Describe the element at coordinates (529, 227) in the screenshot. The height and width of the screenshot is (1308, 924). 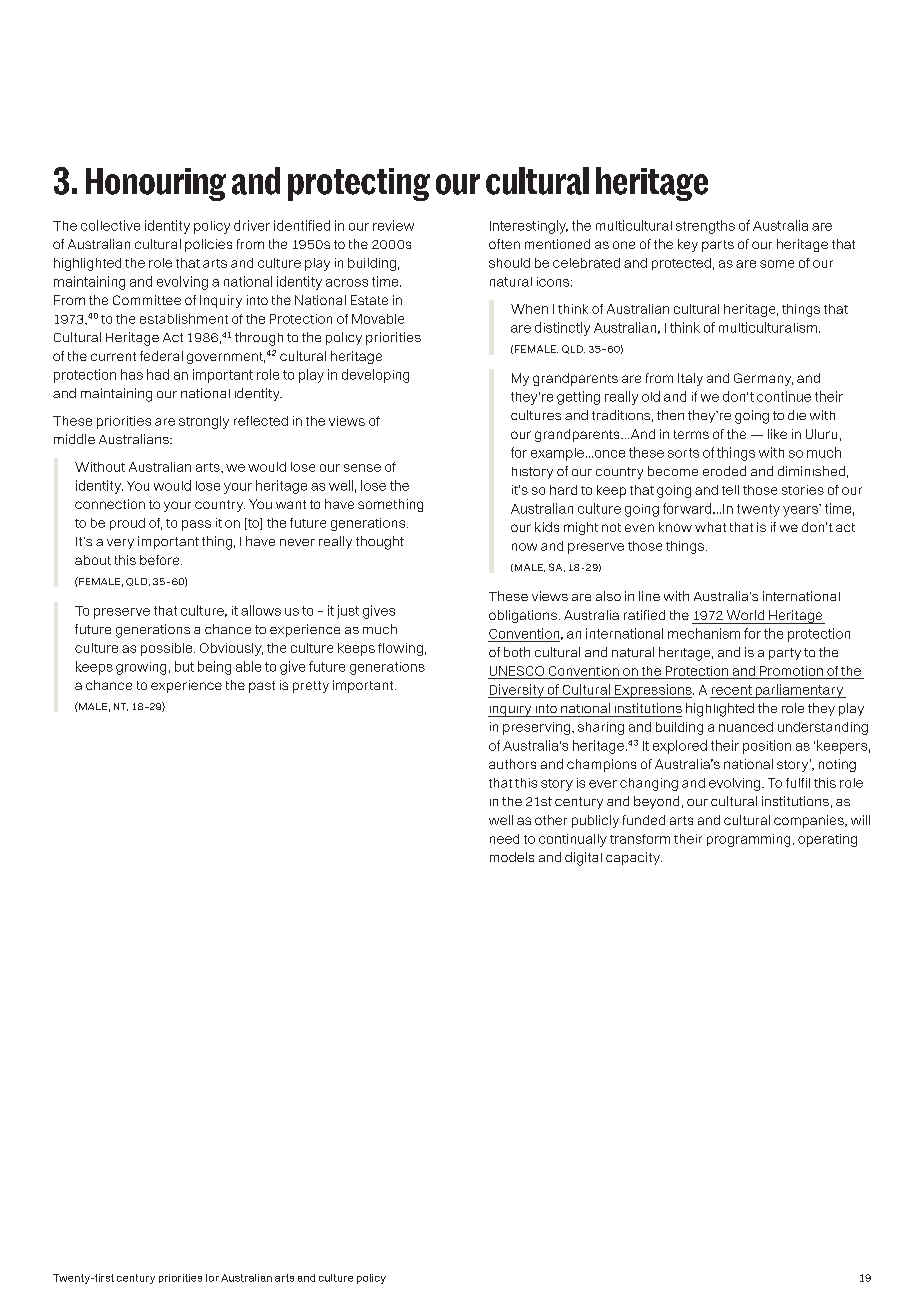
I see `Interestingly` at that location.
